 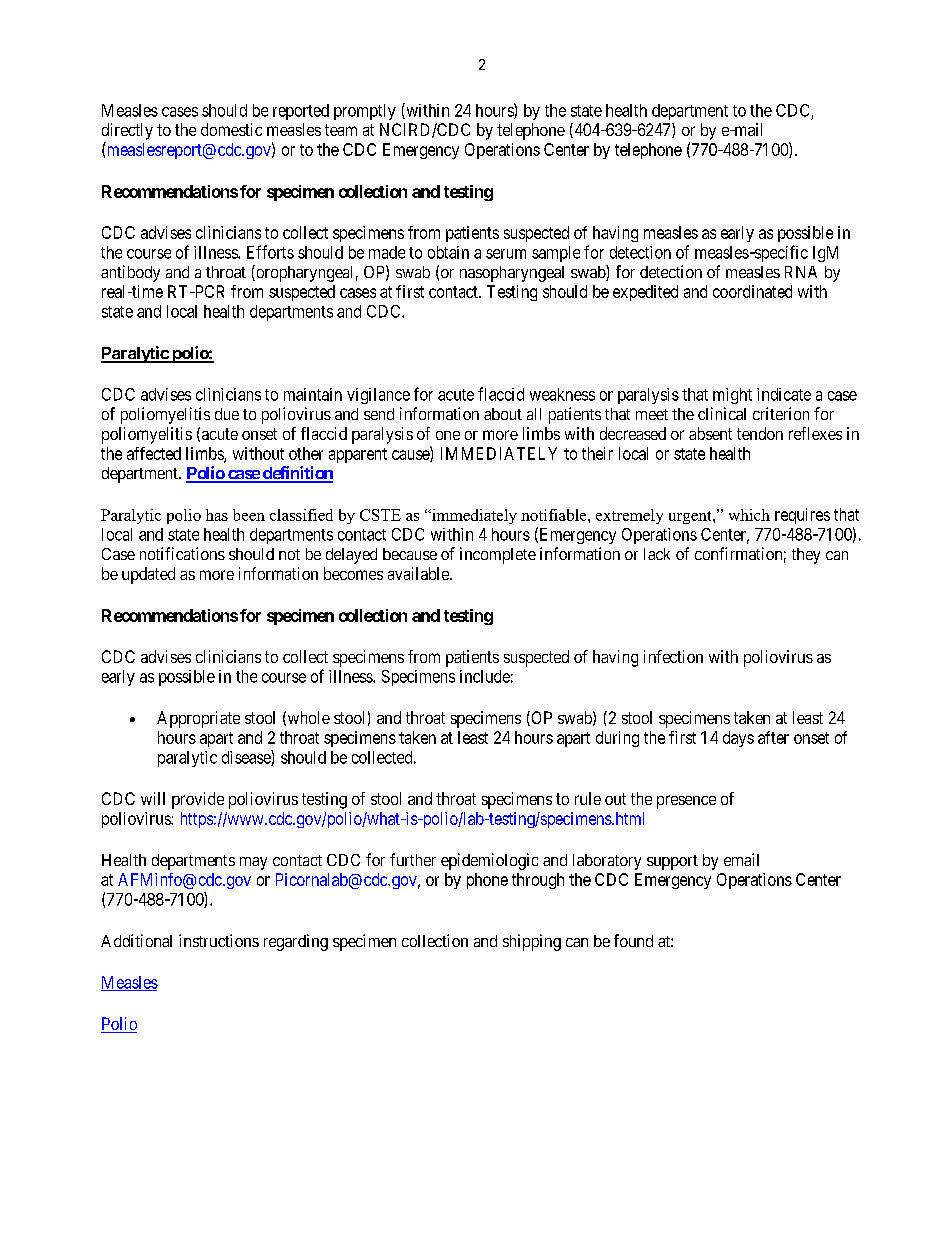 What do you see at coordinates (419, 573) in the screenshot?
I see `available` at bounding box center [419, 573].
